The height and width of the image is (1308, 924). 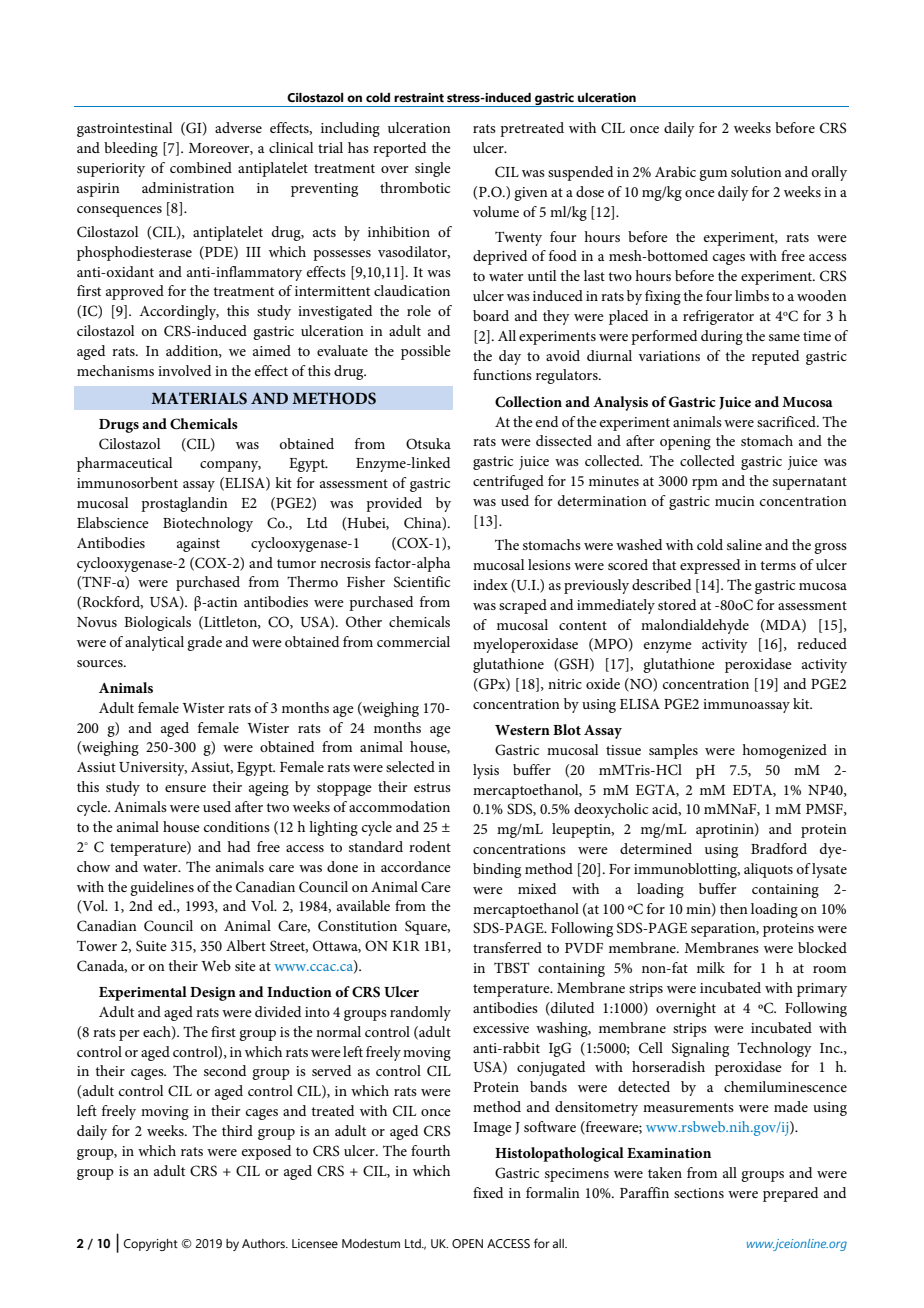 I want to click on single, so click(x=433, y=169).
